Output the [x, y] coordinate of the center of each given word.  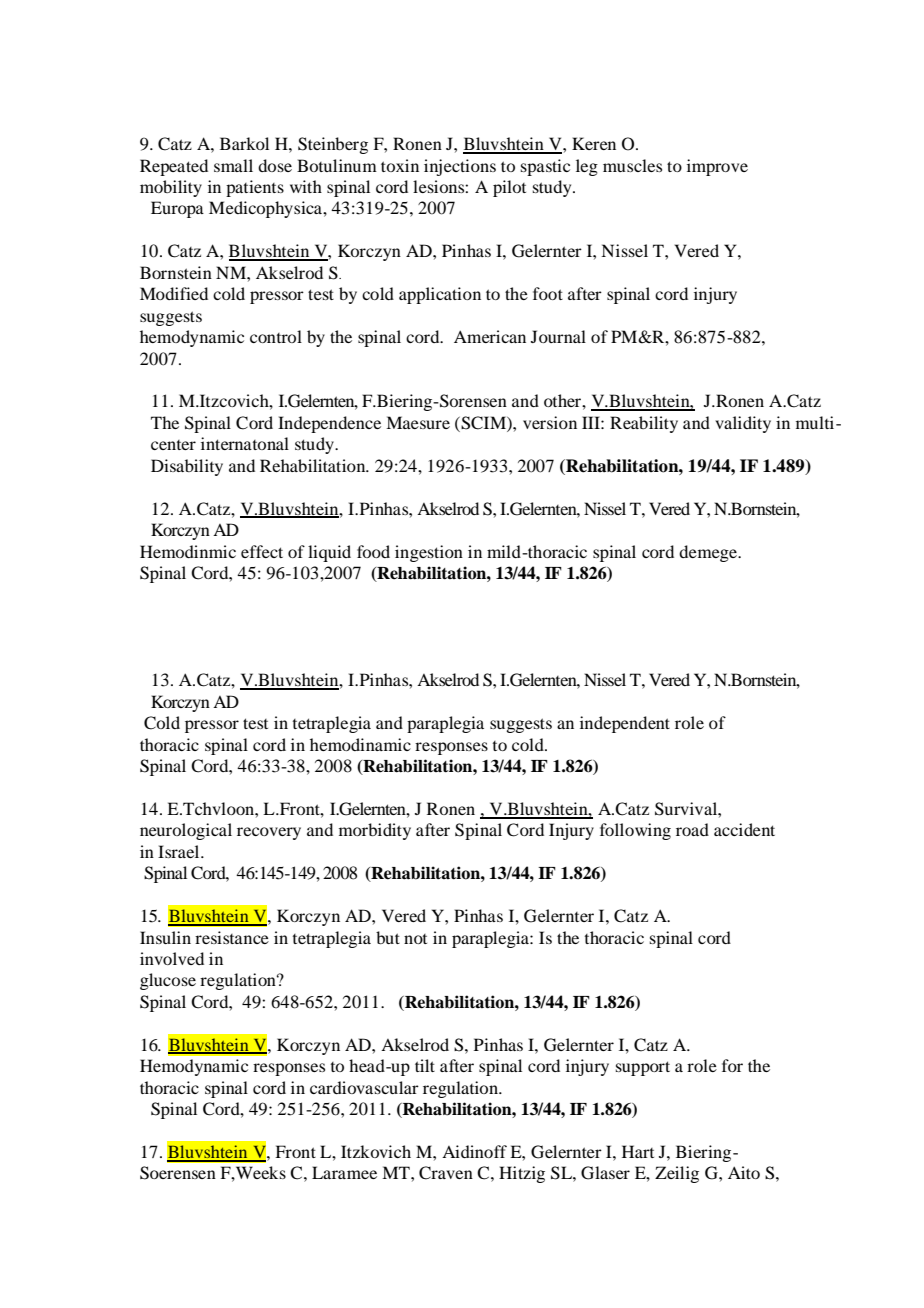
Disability [187, 467]
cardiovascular [364, 1087]
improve [717, 167]
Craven [446, 1173]
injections [460, 167]
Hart [638, 1151]
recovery [269, 833]
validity [743, 424]
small [233, 165]
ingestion [429, 553]
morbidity [375, 831]
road [692, 829]
